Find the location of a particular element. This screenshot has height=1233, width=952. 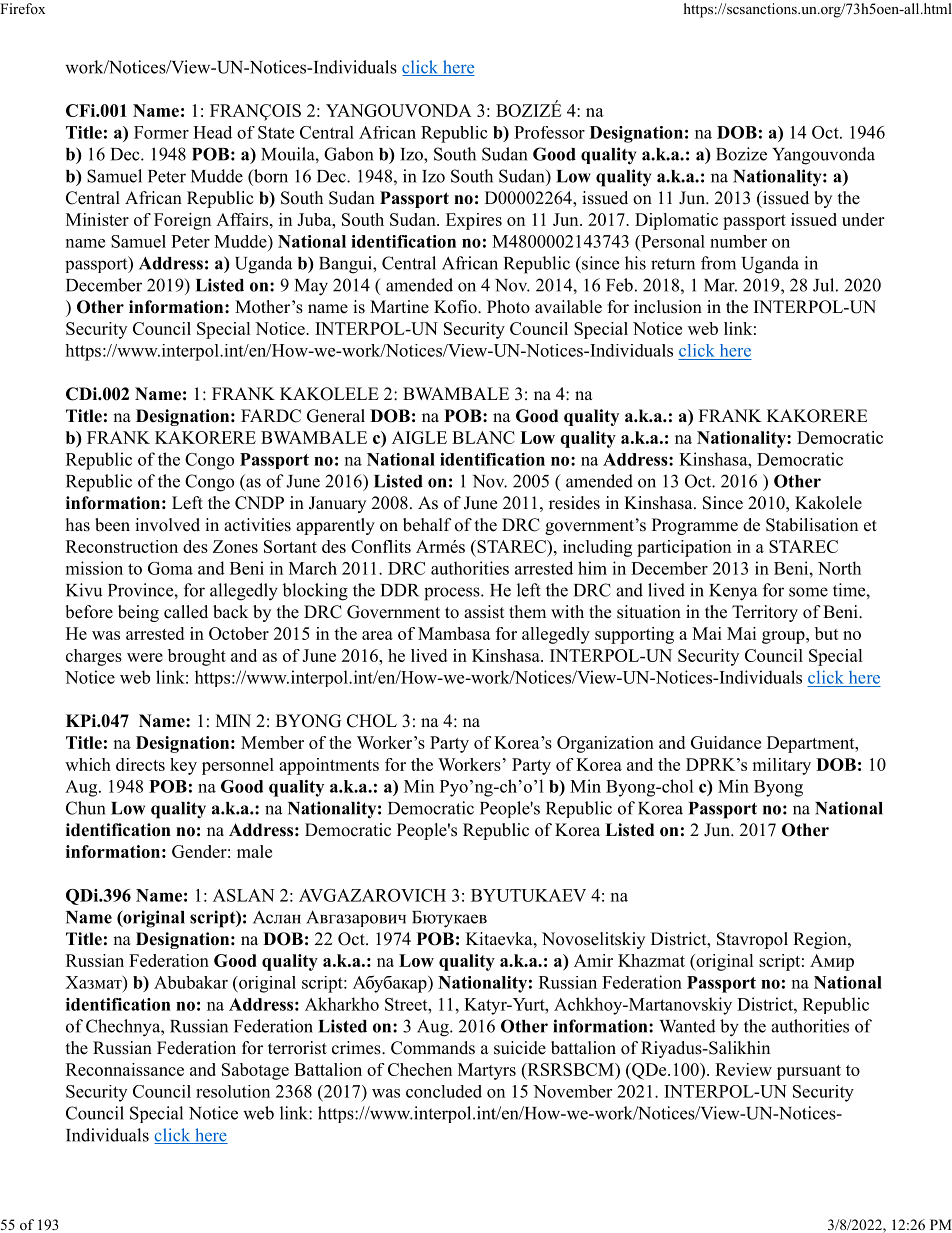

Commands is located at coordinates (433, 1048).
